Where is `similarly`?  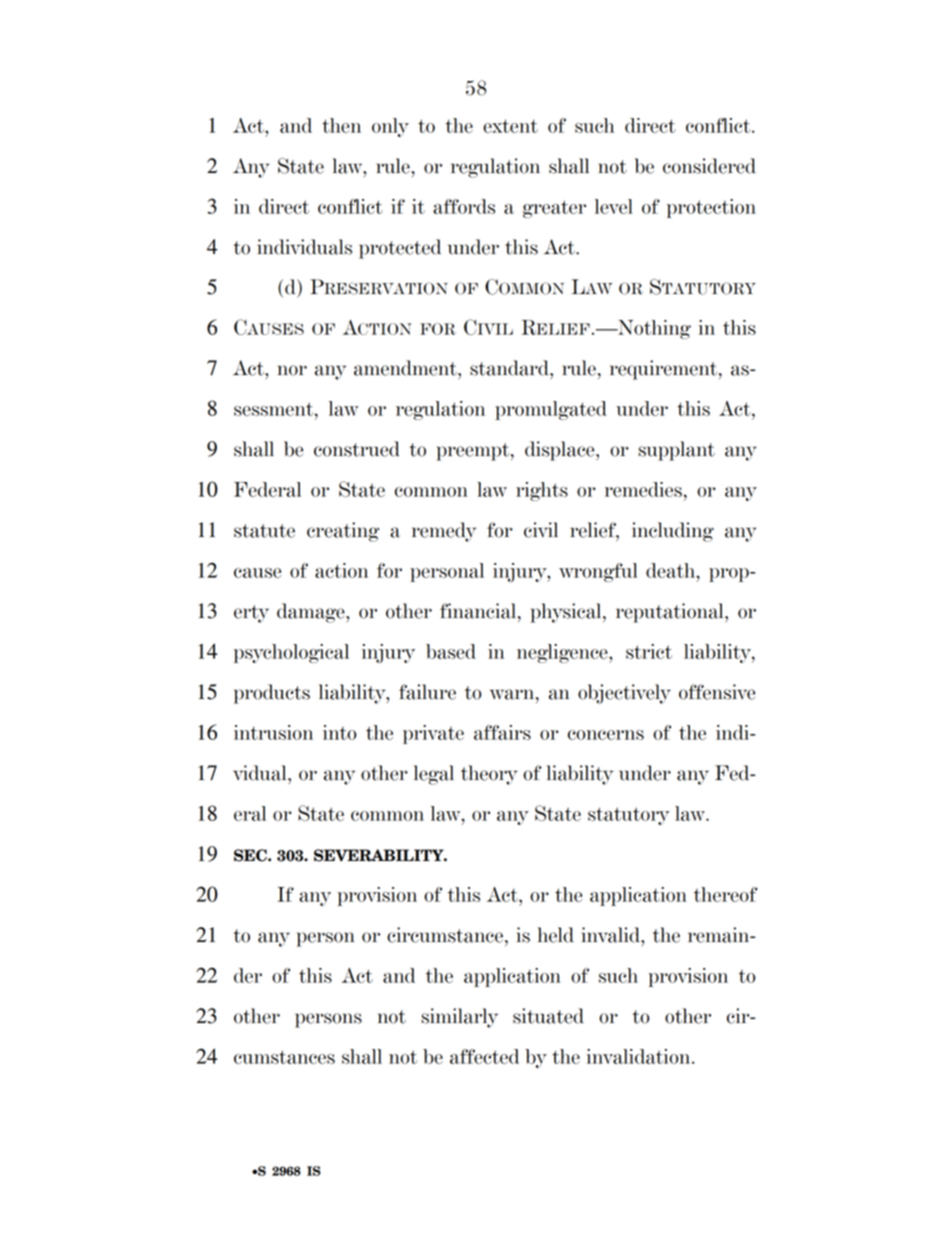 similarly is located at coordinates (459, 1018).
